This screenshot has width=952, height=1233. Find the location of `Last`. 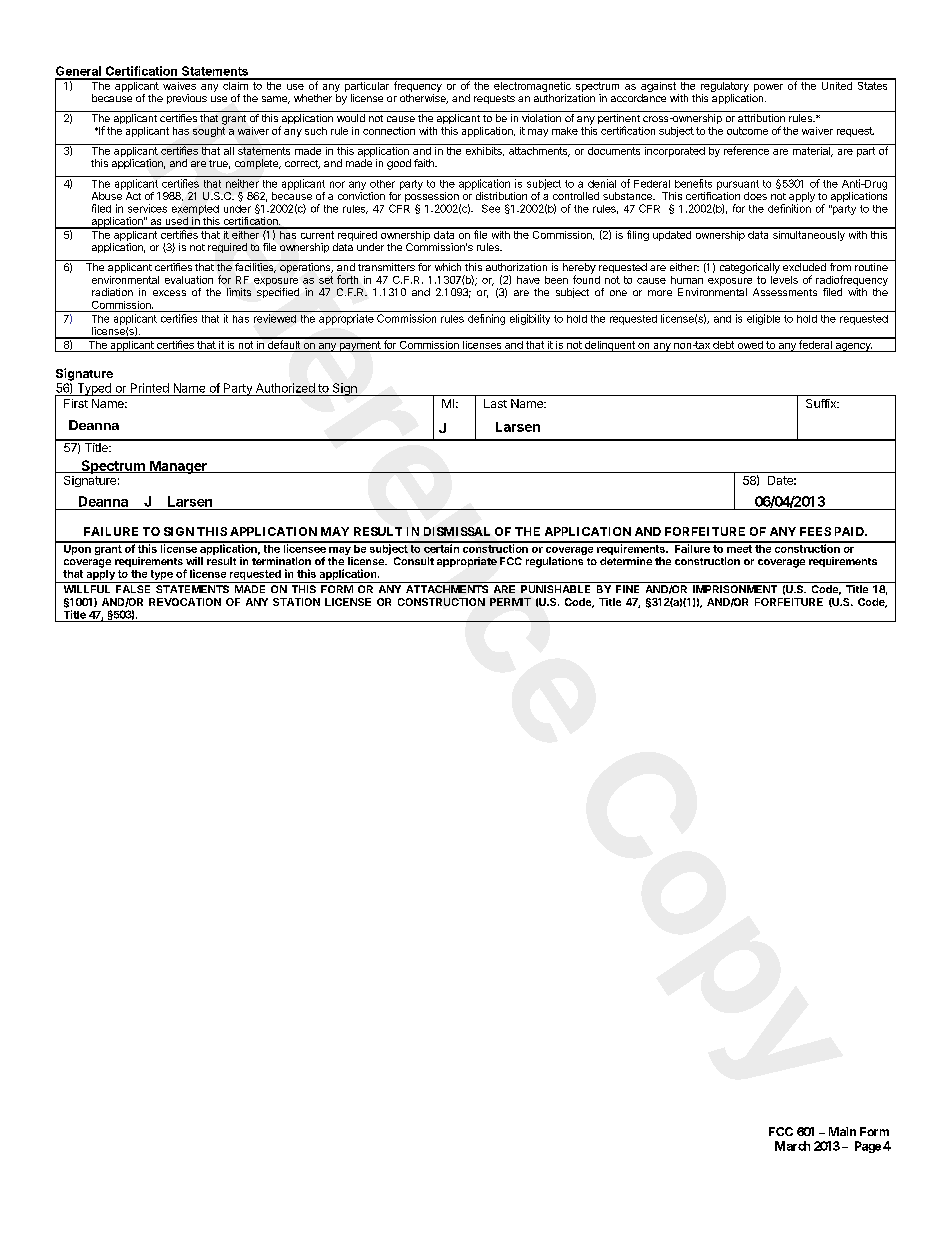

Last is located at coordinates (495, 403).
